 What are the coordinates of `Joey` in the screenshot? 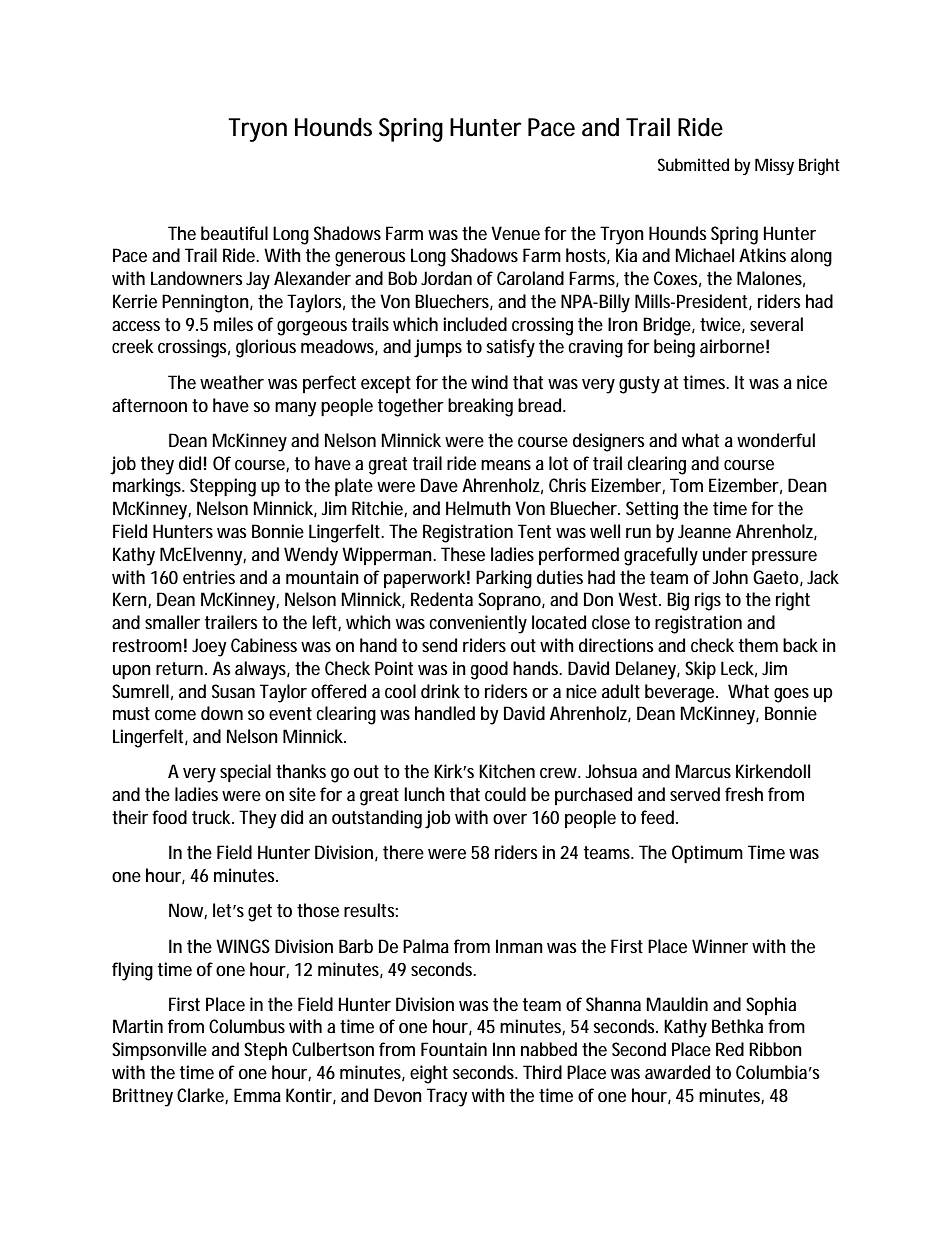 It's located at (209, 647).
